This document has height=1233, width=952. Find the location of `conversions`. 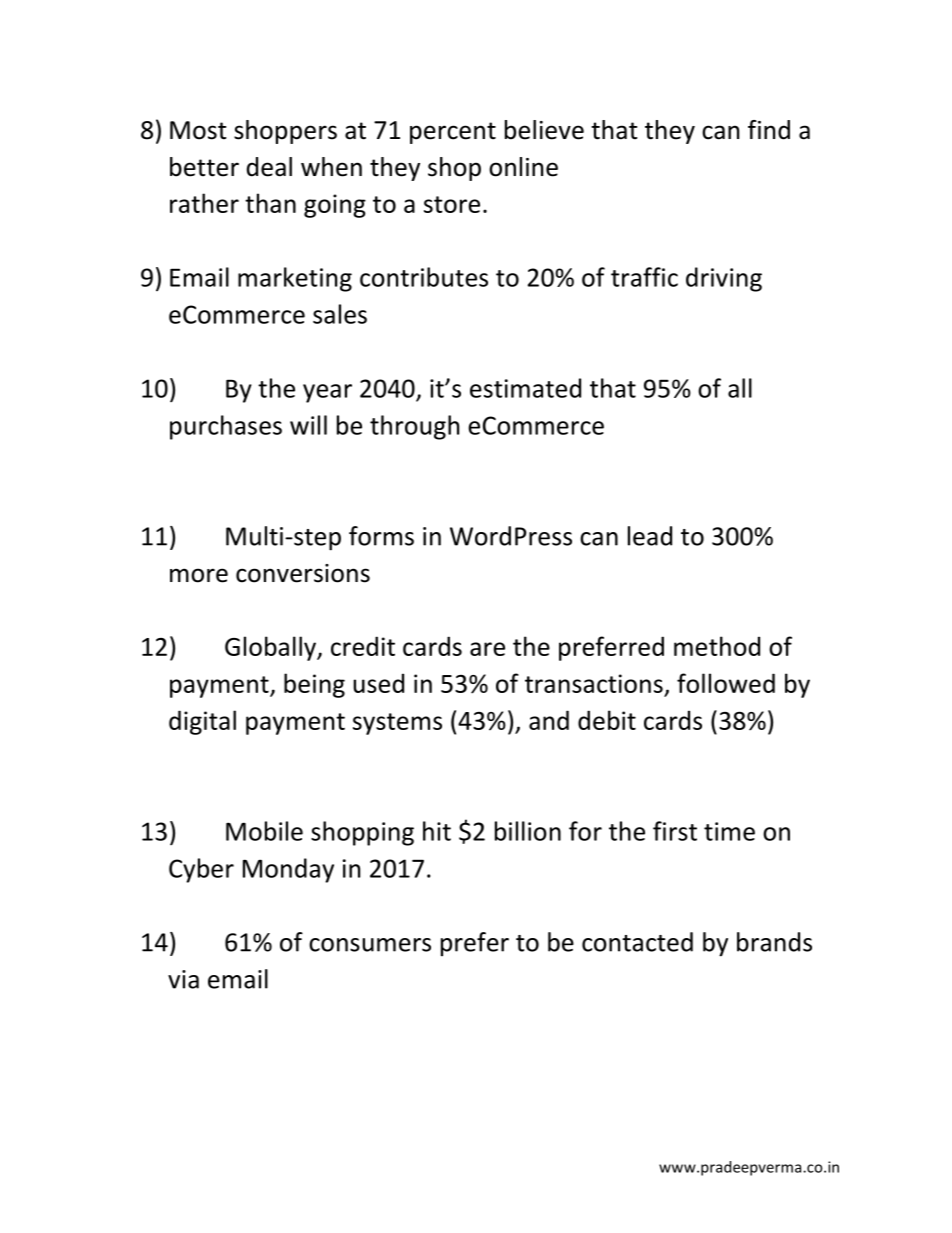

conversions is located at coordinates (303, 573).
